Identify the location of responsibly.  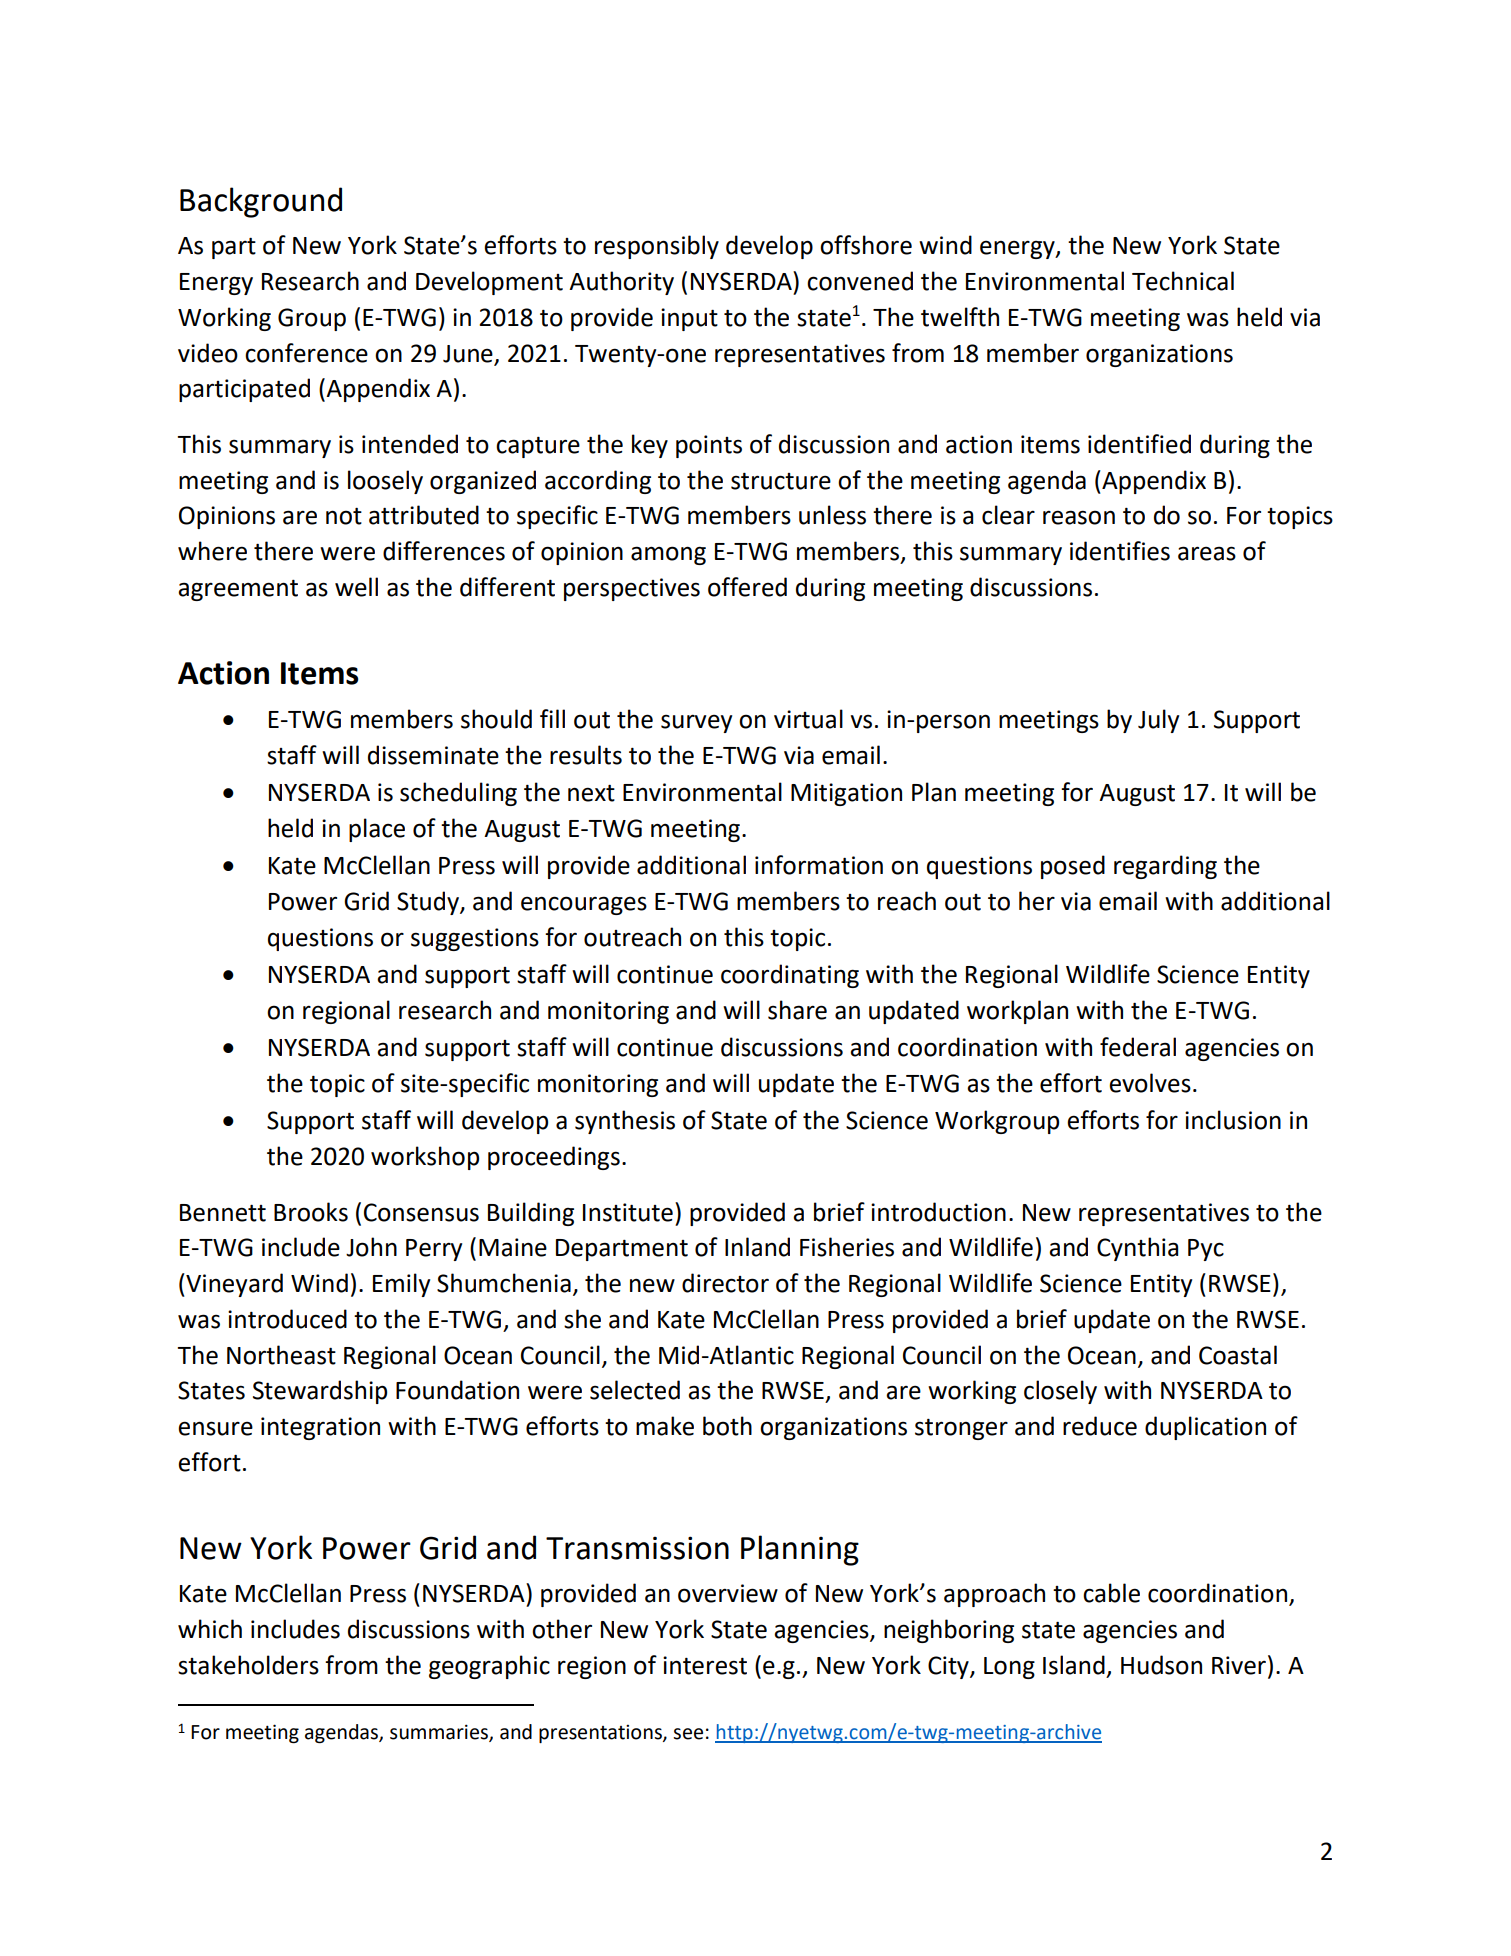
(657, 247).
